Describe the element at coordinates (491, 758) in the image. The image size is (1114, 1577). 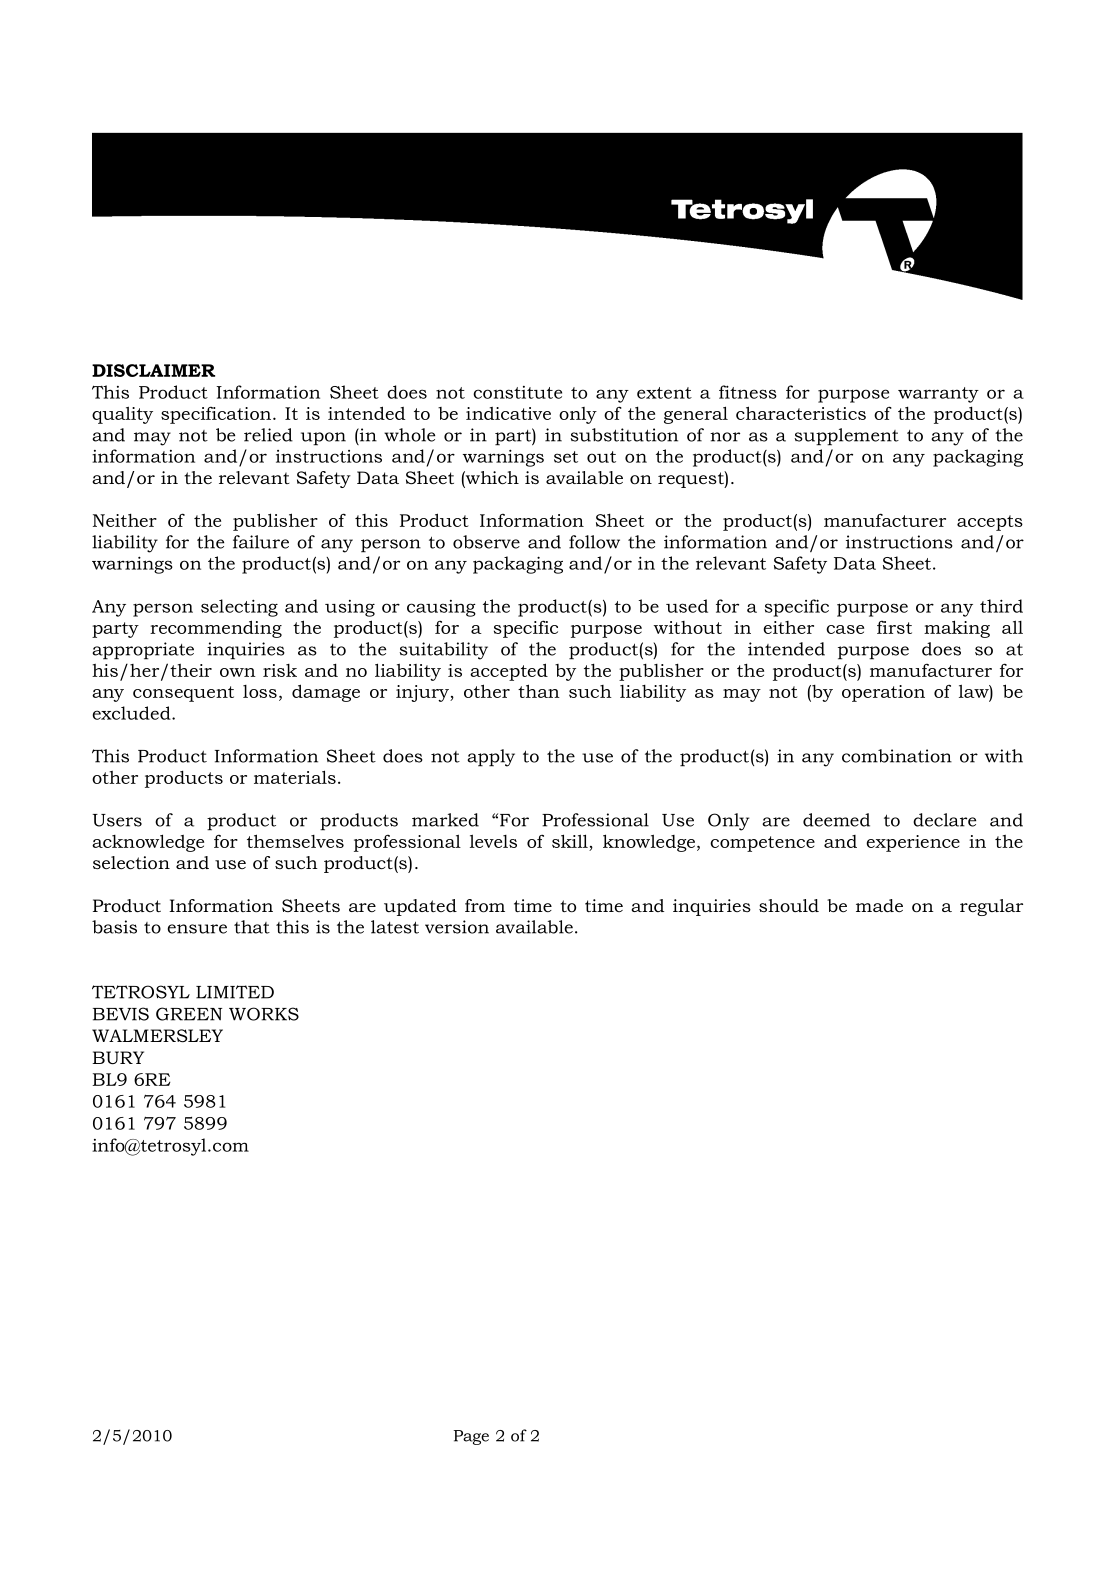
I see `apply` at that location.
